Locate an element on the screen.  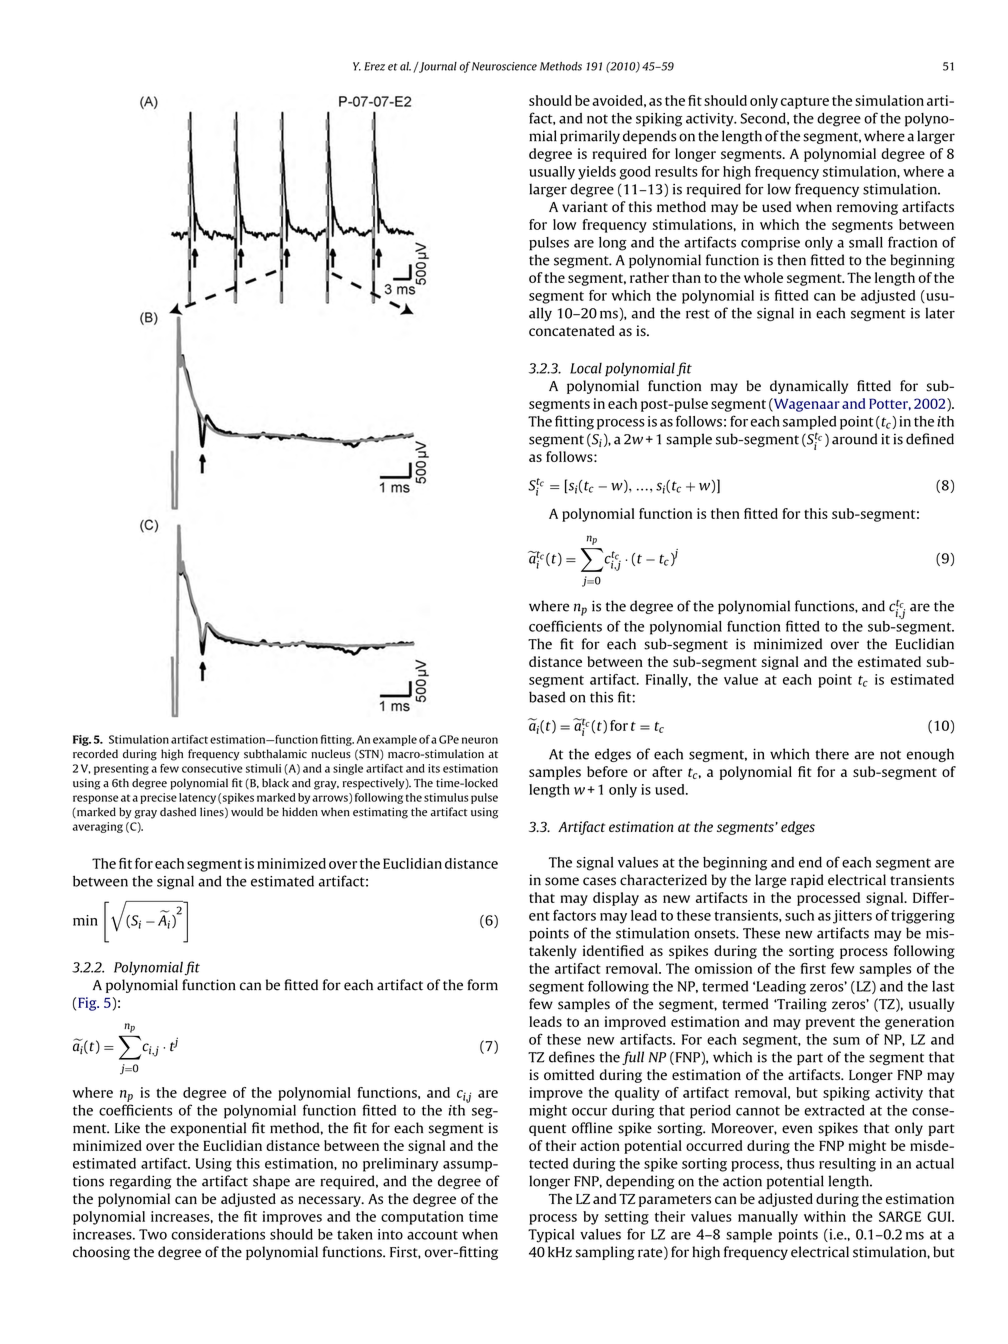
Neuroscience is located at coordinates (503, 66).
